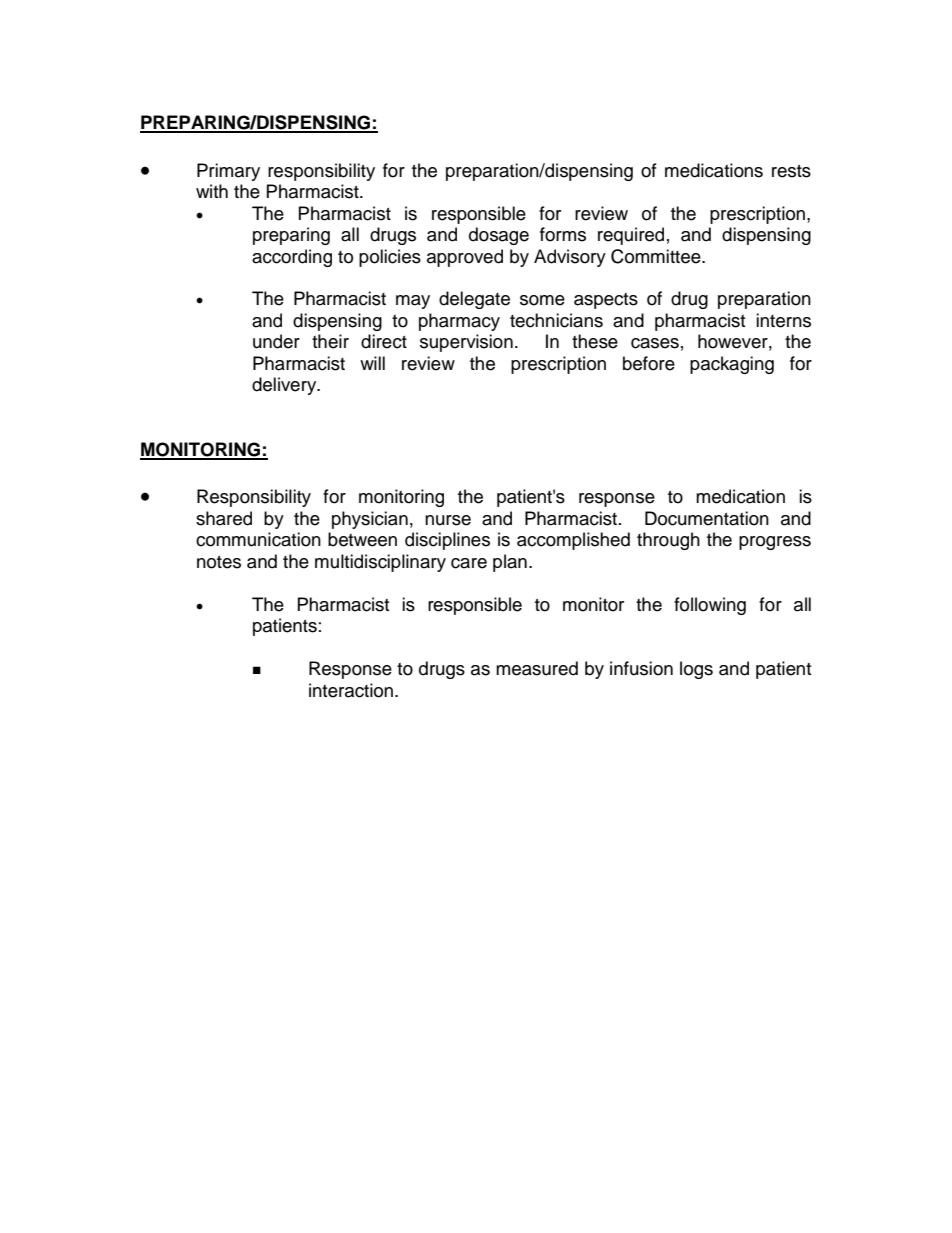 The image size is (952, 1233). Describe the element at coordinates (499, 236) in the document. I see `dosage` at that location.
